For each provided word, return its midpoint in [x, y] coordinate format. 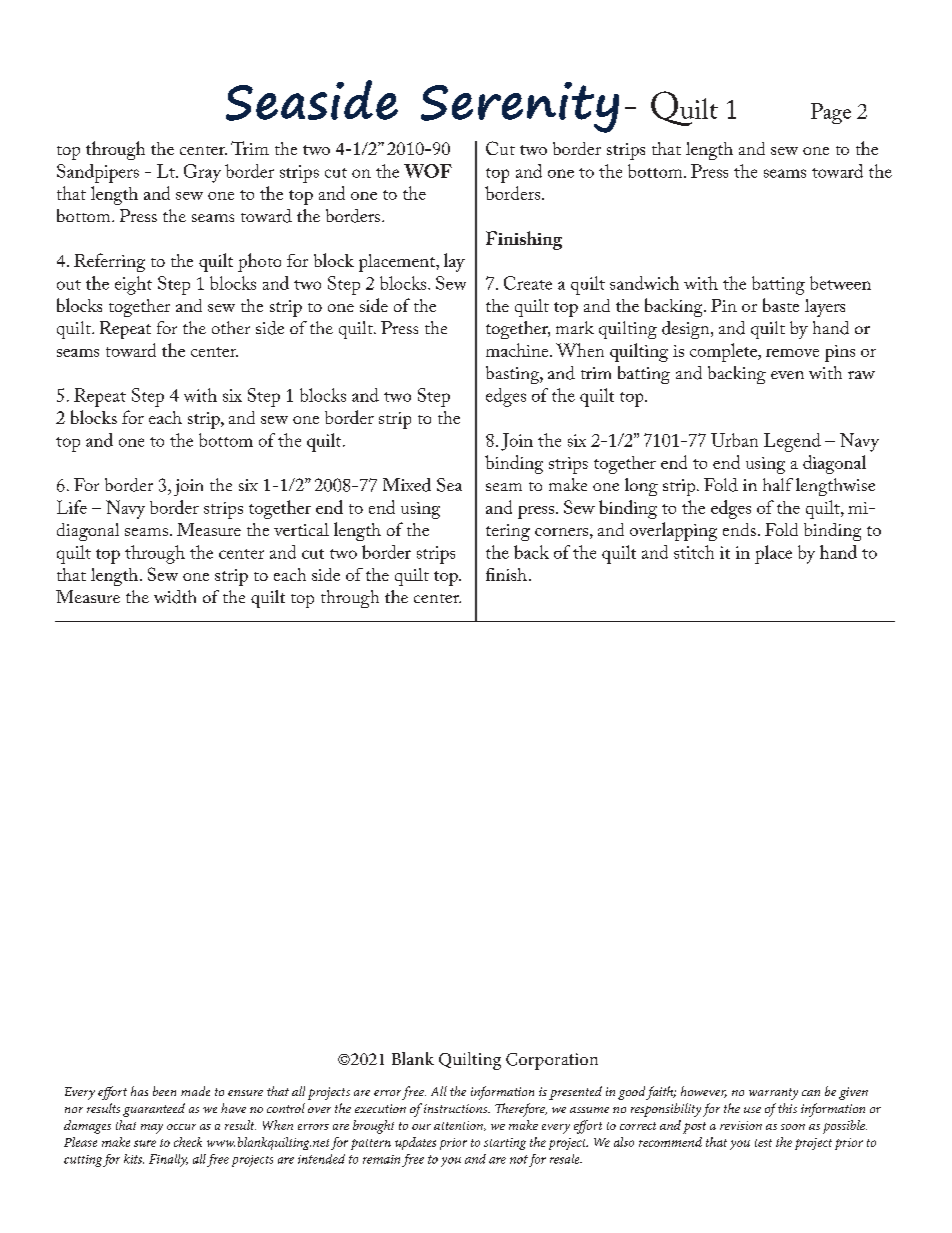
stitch [694, 552]
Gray [202, 173]
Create [528, 283]
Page [831, 113]
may [152, 1129]
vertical [301, 529]
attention [459, 1126]
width [175, 597]
